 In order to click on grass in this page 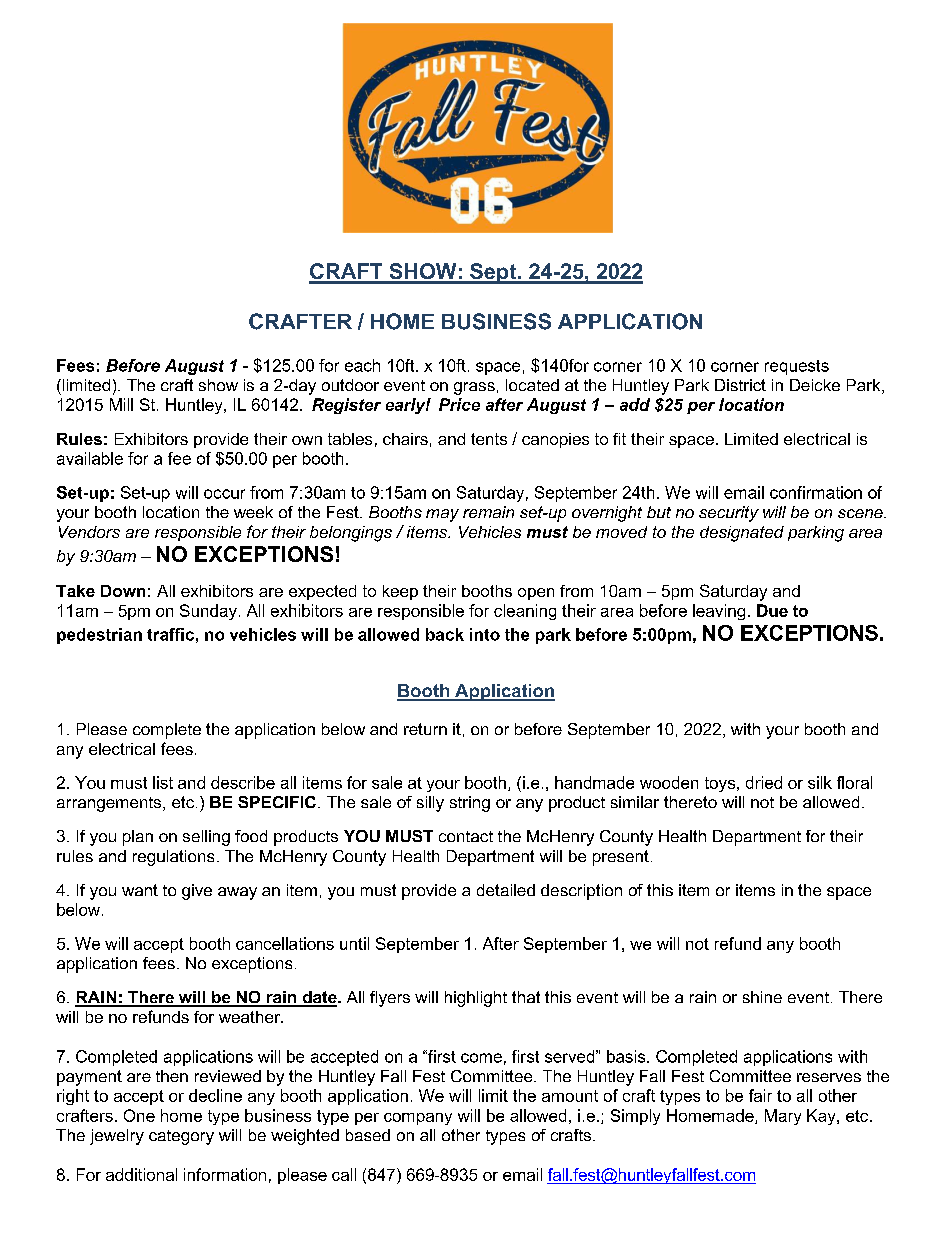, I will do `click(474, 388)`.
